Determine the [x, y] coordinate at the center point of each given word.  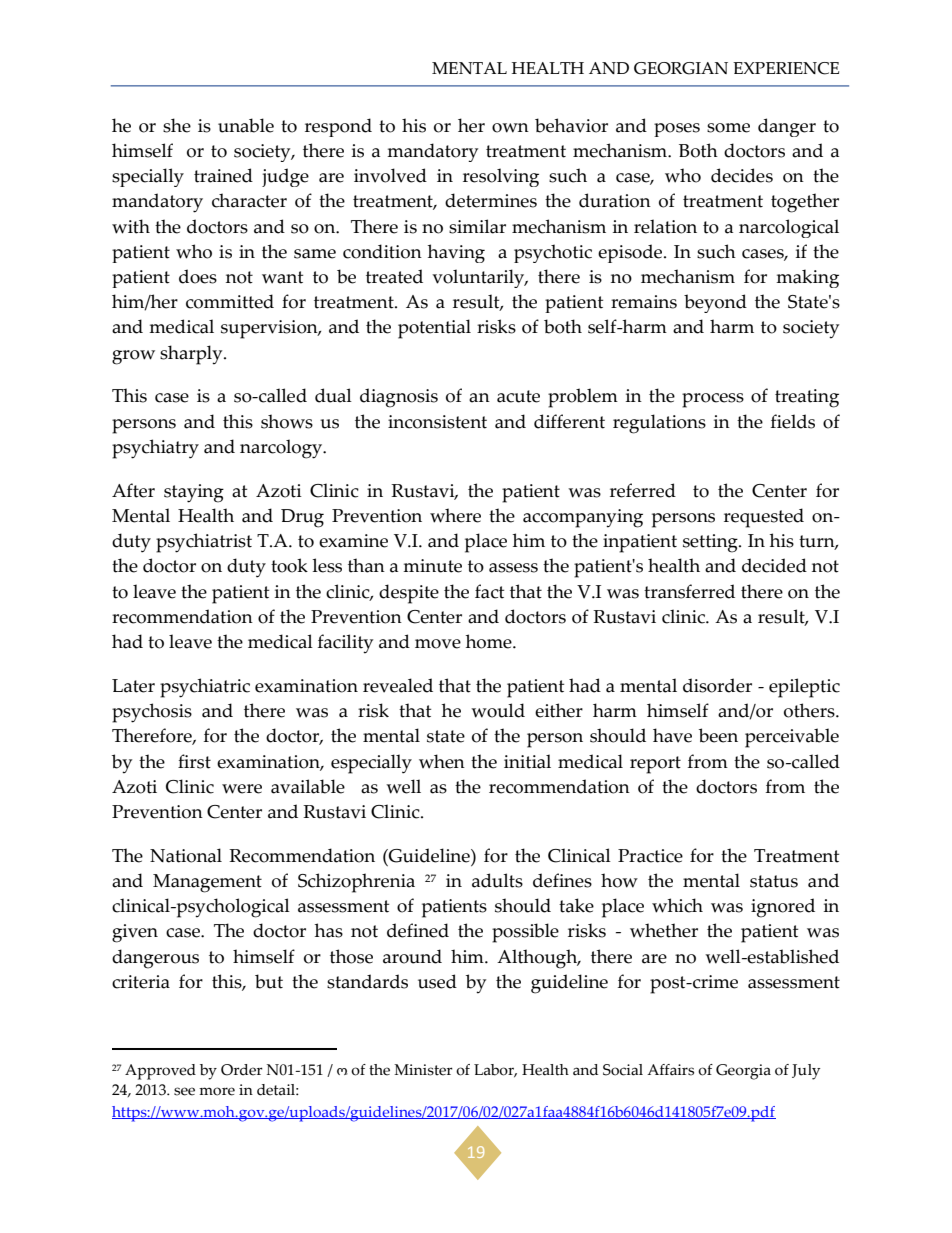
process [713, 400]
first [194, 761]
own [510, 128]
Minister [423, 1070]
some [728, 128]
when [442, 761]
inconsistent [437, 422]
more [217, 1091]
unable [246, 125]
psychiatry [155, 449]
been [718, 735]
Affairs [670, 1070]
